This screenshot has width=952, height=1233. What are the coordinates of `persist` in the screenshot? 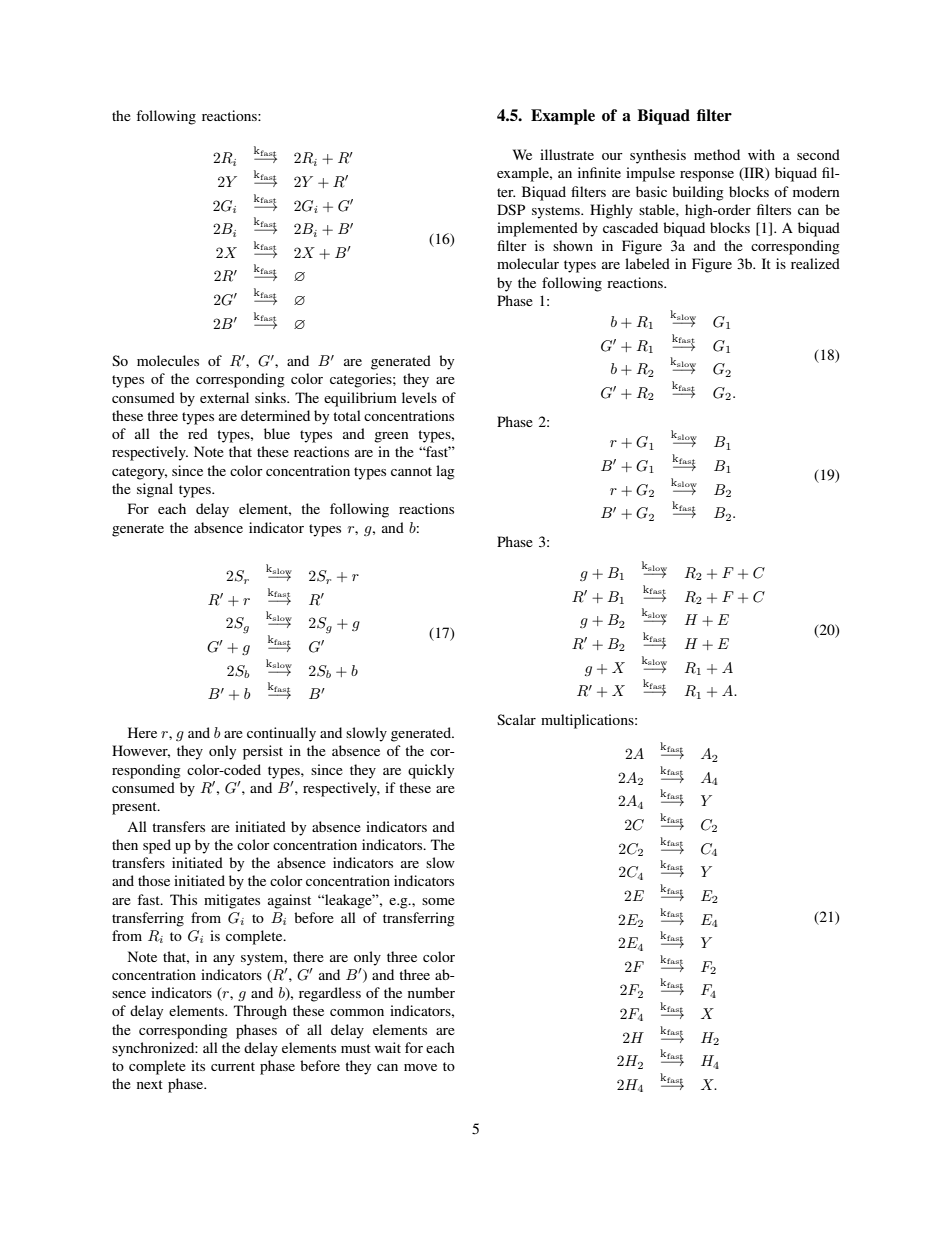 It's located at (263, 752).
